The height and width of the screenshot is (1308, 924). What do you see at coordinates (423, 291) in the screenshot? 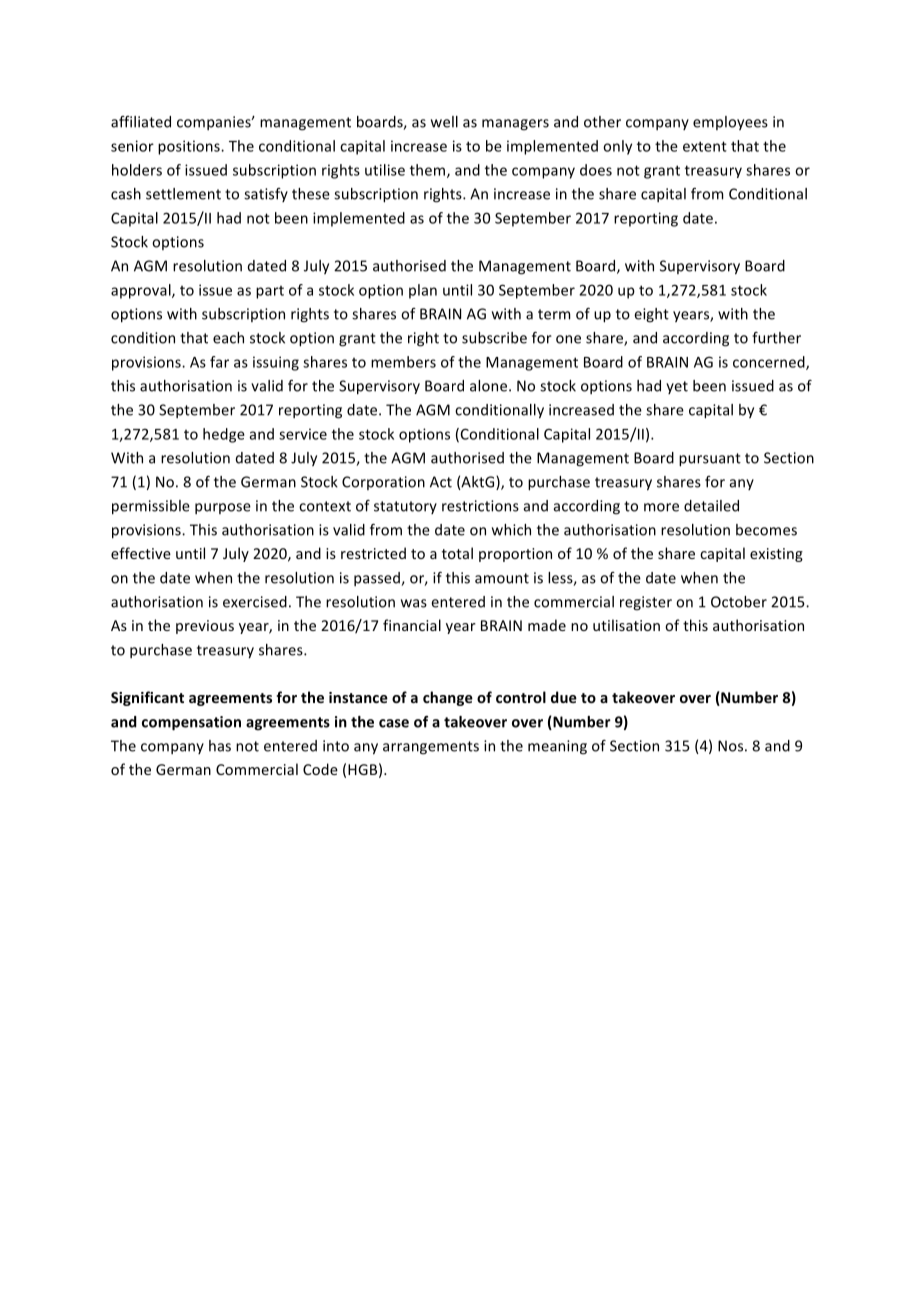
I see `plan` at bounding box center [423, 291].
